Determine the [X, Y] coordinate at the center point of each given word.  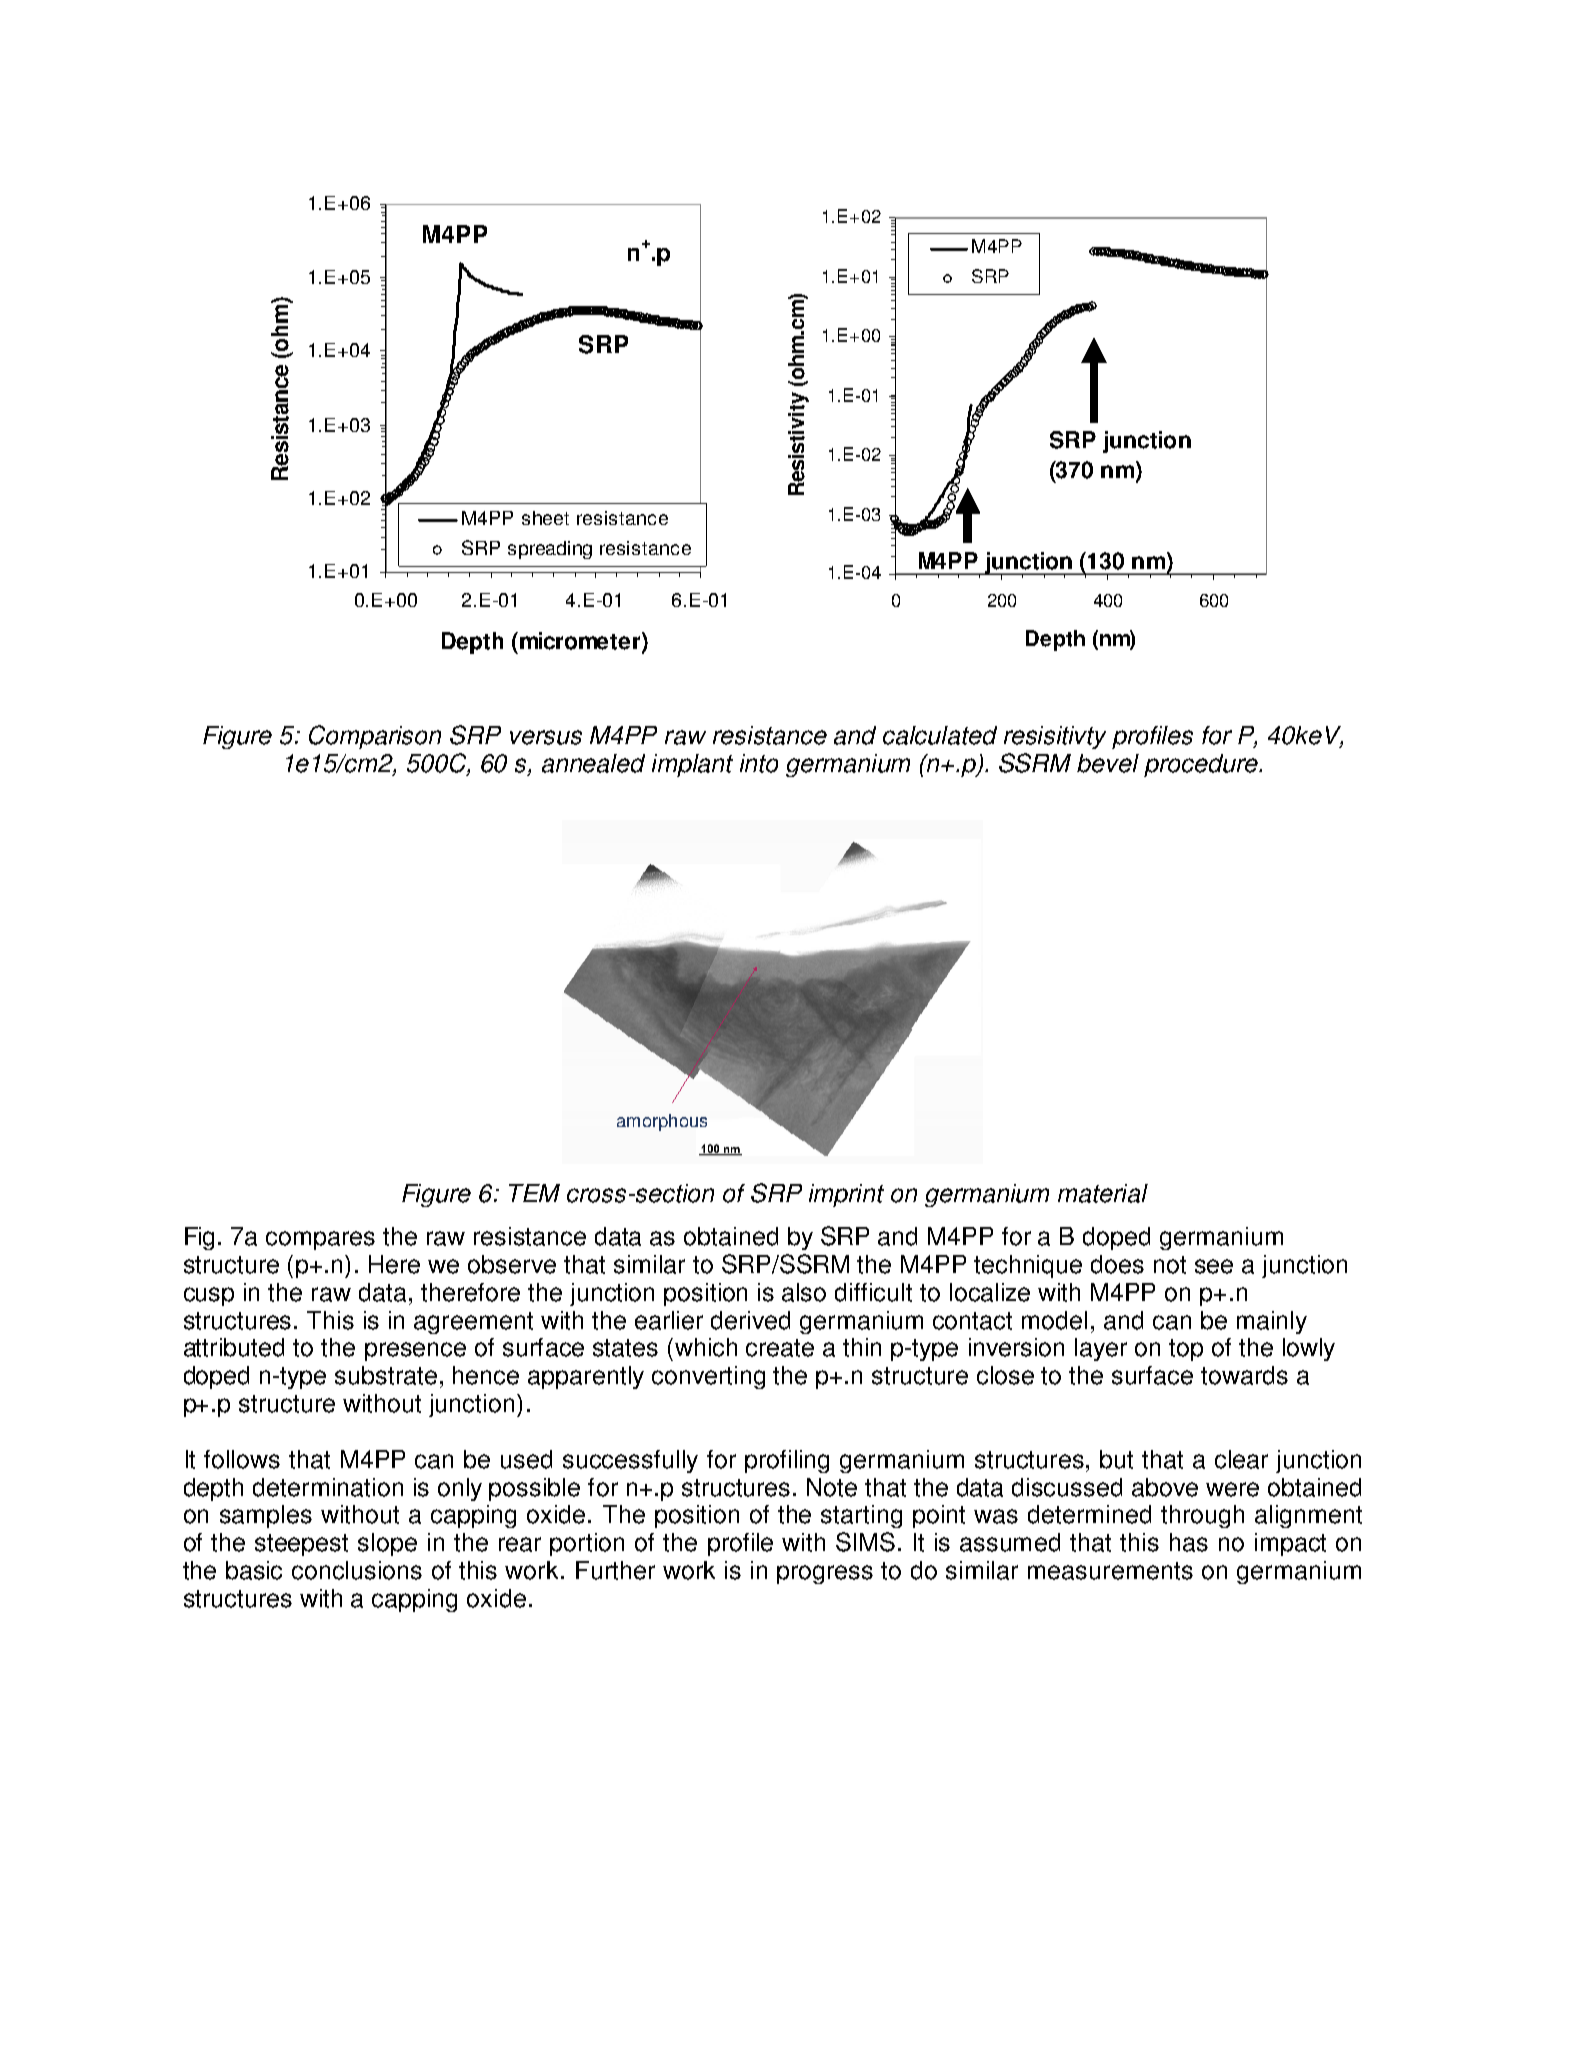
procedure [1202, 765]
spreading [550, 550]
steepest [301, 1545]
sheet [545, 518]
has [1189, 1542]
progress [825, 1574]
